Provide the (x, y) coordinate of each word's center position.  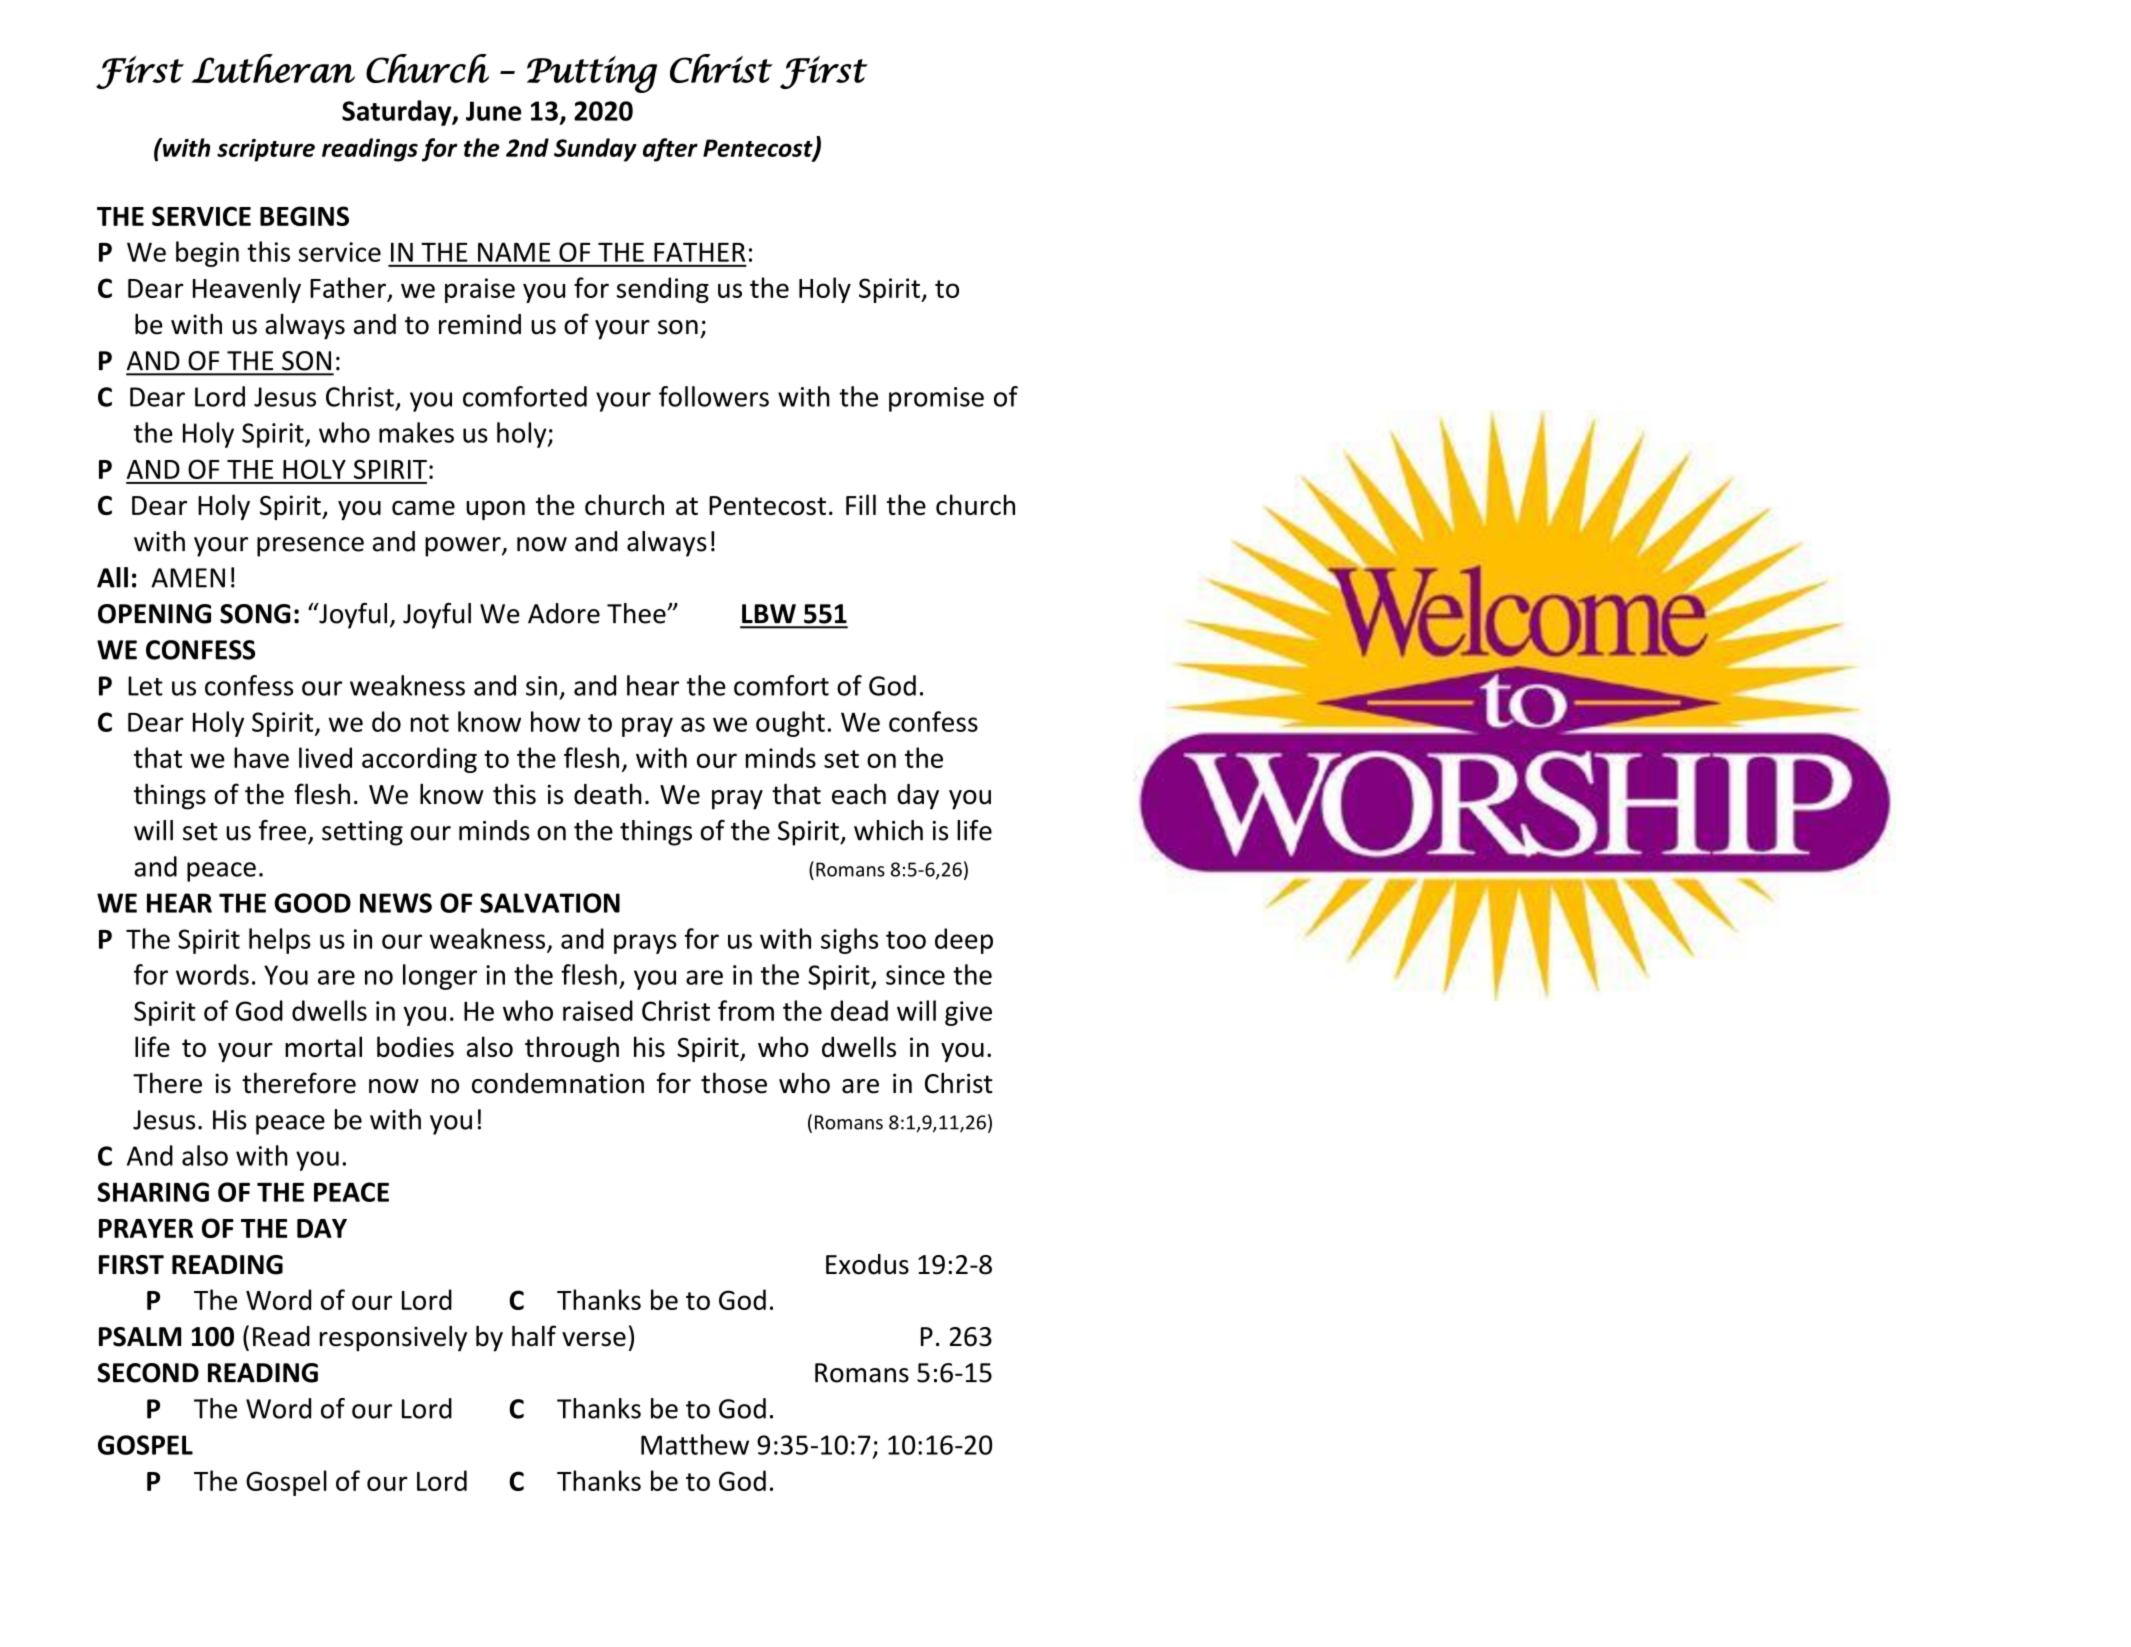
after (670, 150)
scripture (266, 150)
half (534, 1336)
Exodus (867, 1264)
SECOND (148, 1373)
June (493, 111)
